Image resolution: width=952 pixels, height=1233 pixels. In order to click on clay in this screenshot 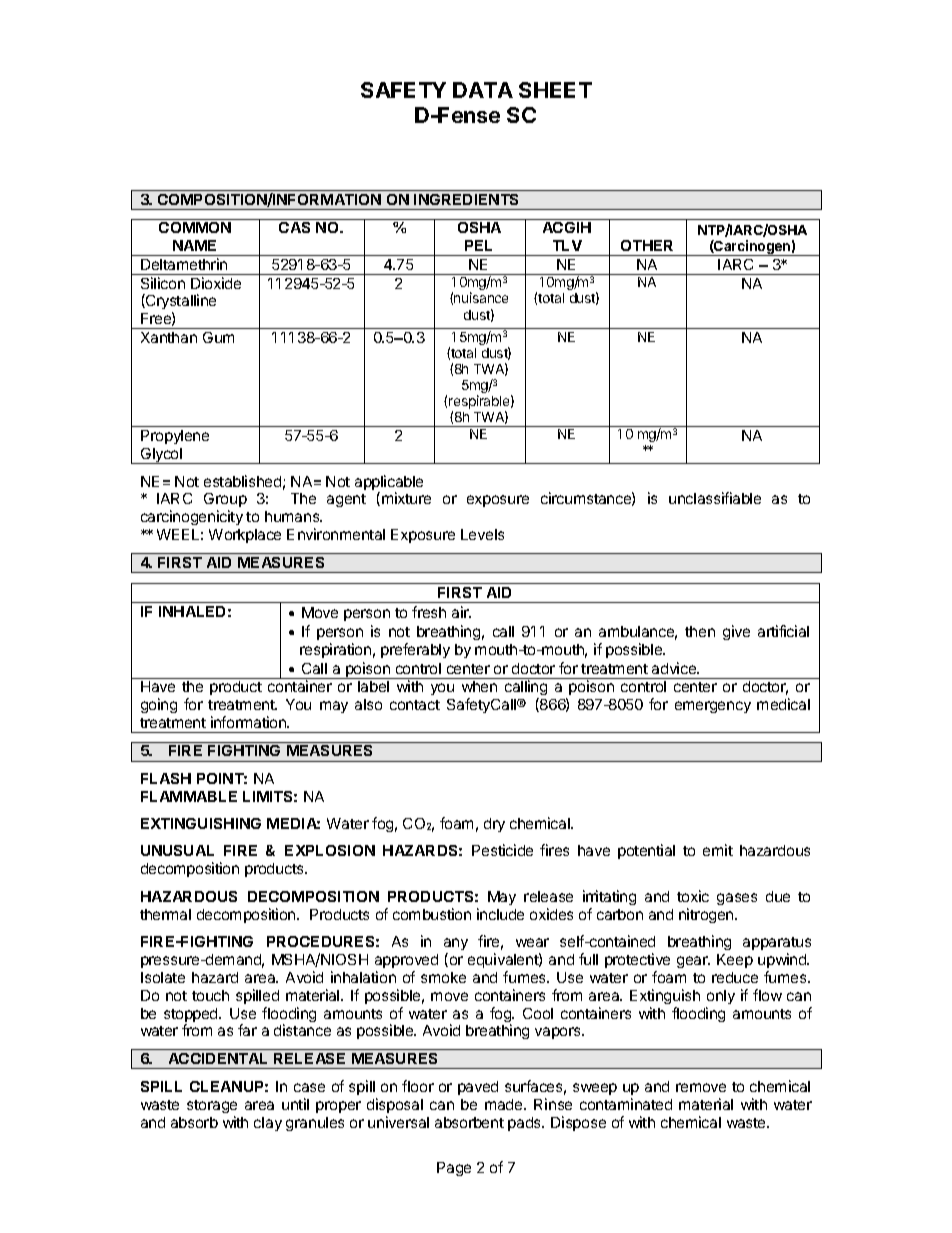, I will do `click(268, 1124)`.
